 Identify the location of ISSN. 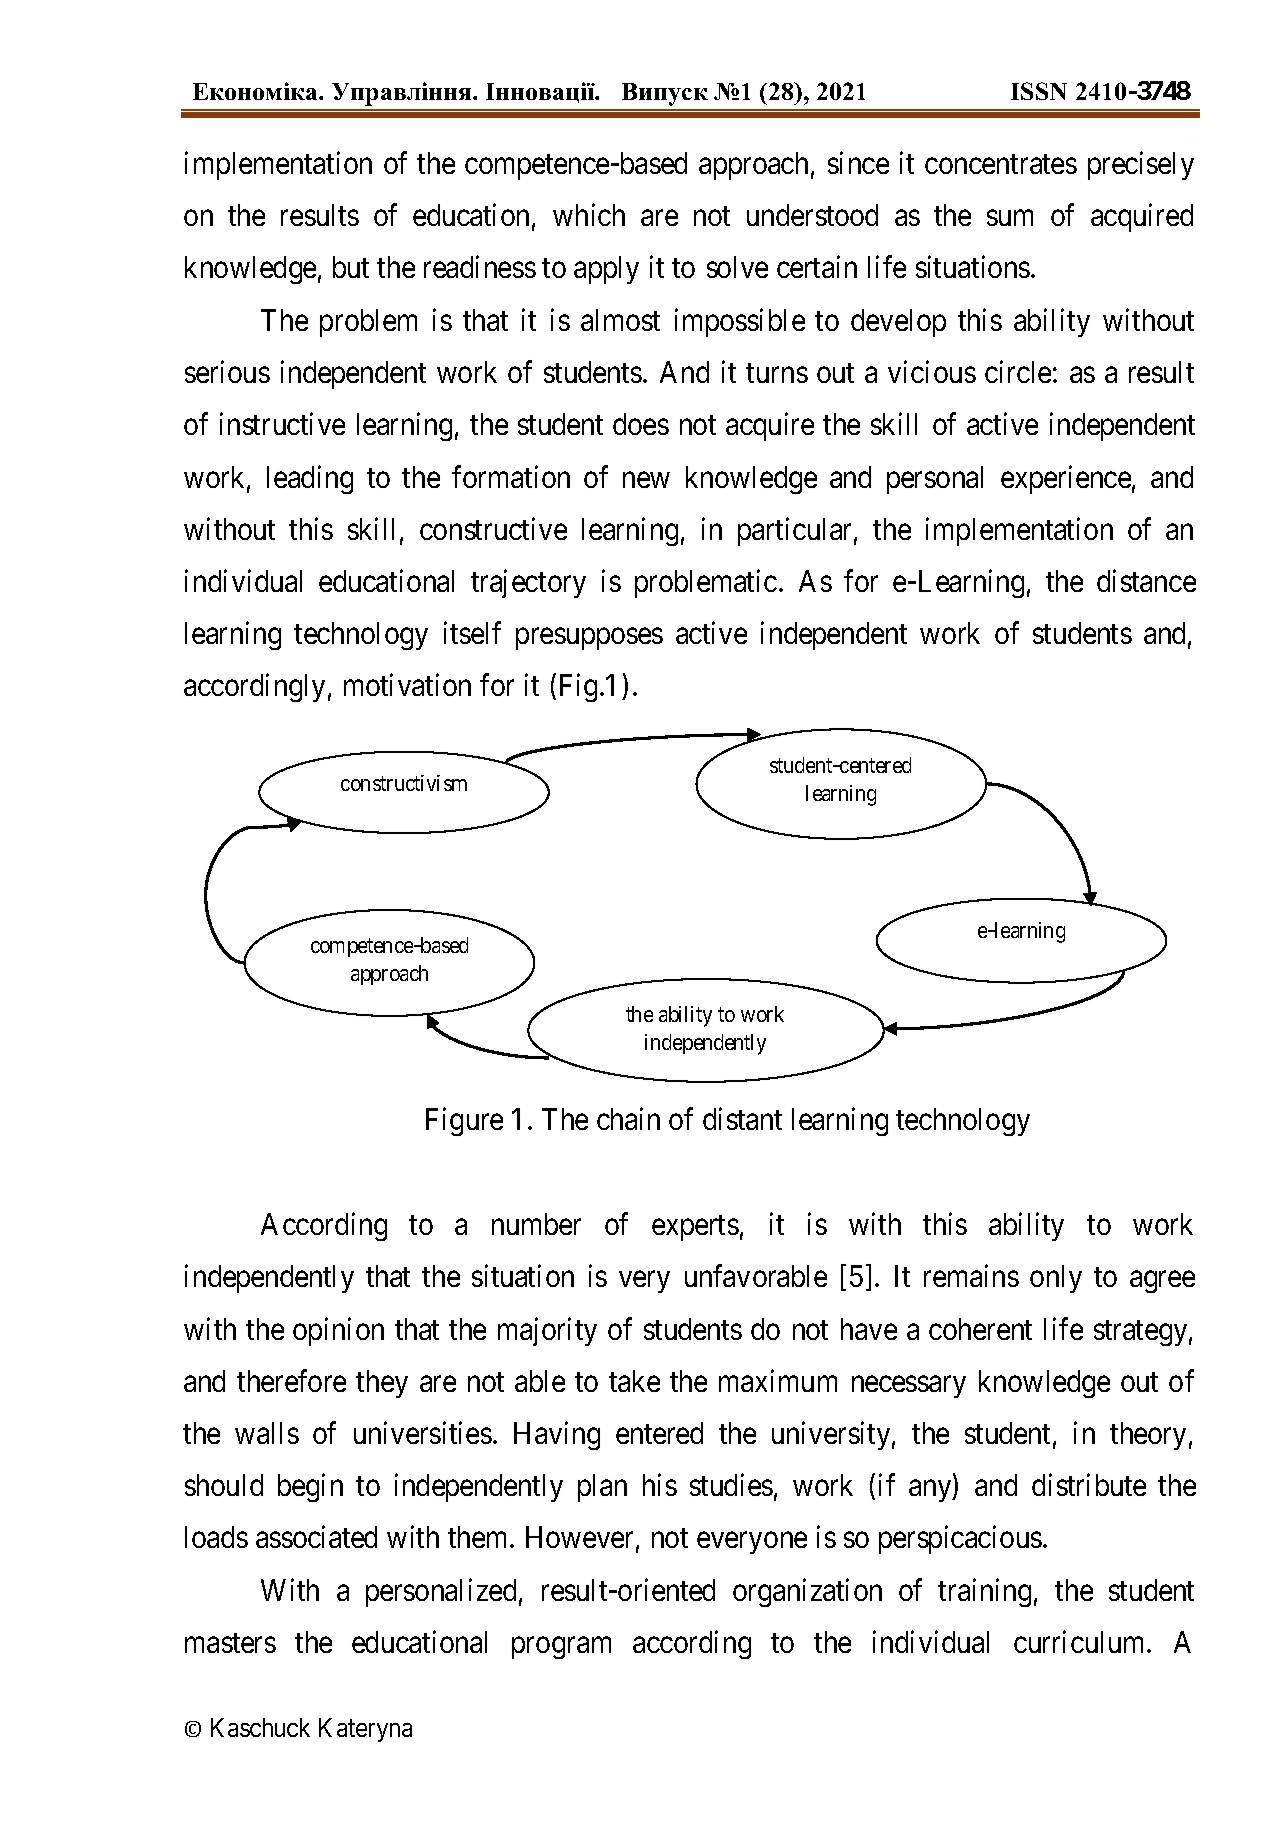
(1039, 91).
